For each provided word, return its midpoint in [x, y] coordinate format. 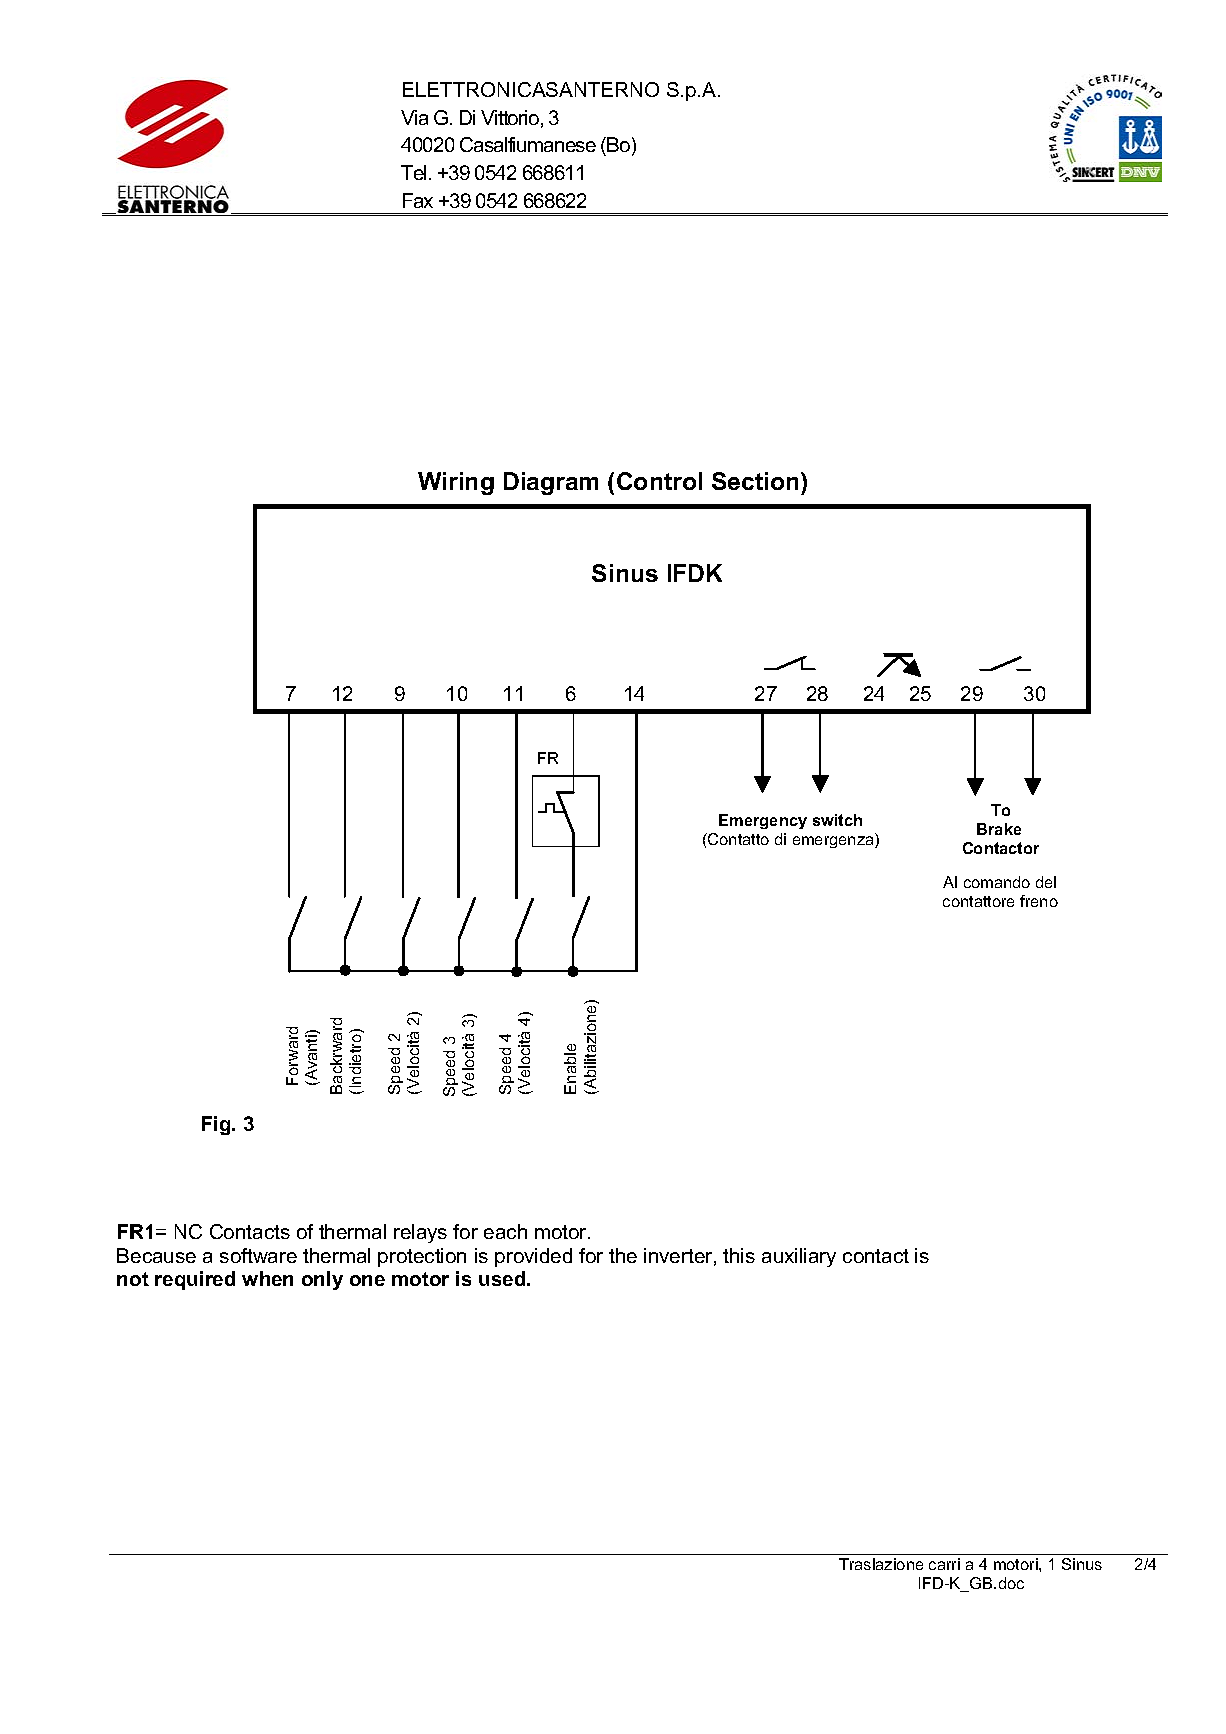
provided [533, 1257]
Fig [217, 1125]
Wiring [456, 483]
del [1046, 882]
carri [944, 1564]
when [267, 1278]
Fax [418, 200]
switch [837, 820]
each [505, 1231]
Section [755, 481]
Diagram [551, 483]
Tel [415, 172]
